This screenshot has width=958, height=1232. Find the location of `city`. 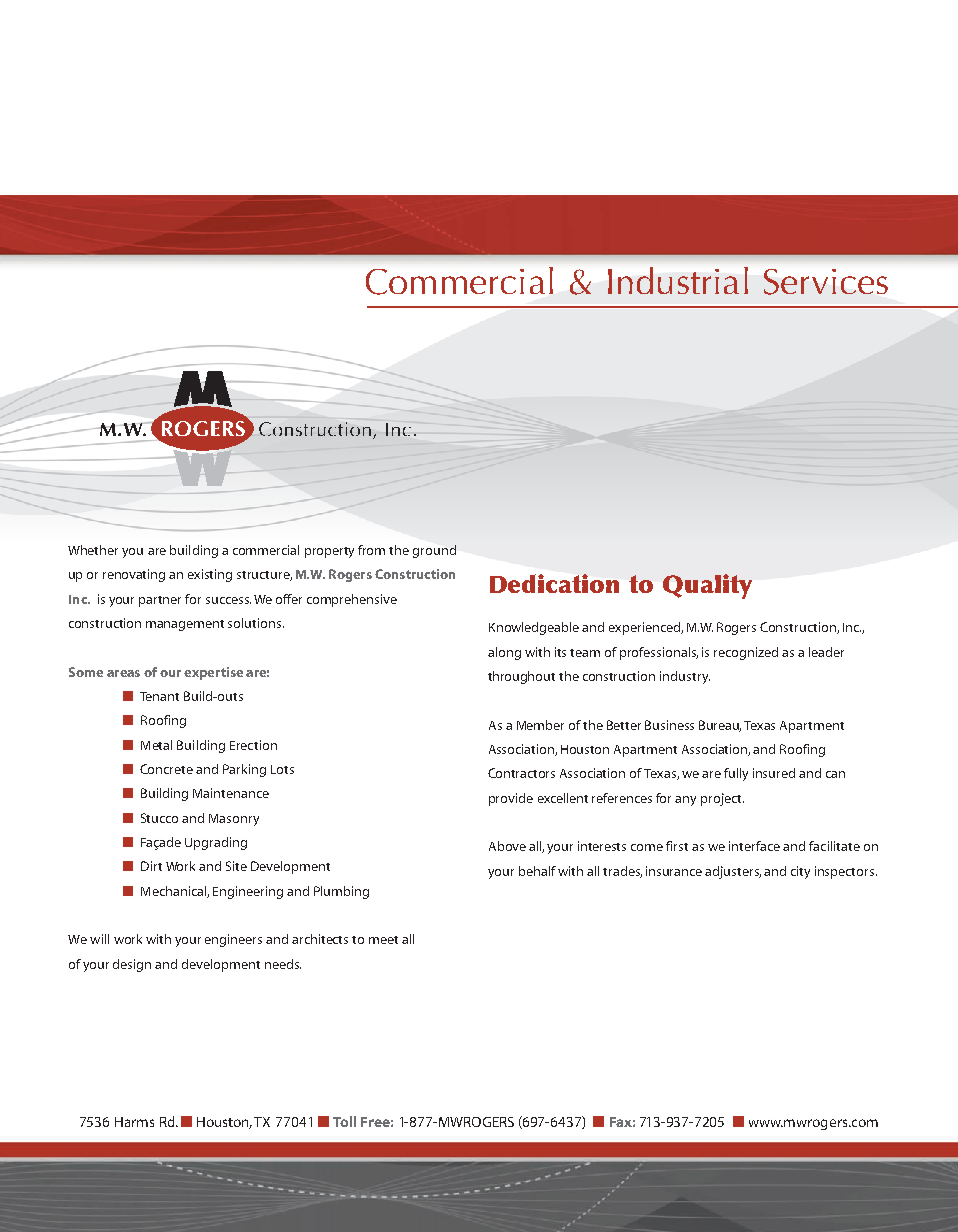

city is located at coordinates (800, 872).
